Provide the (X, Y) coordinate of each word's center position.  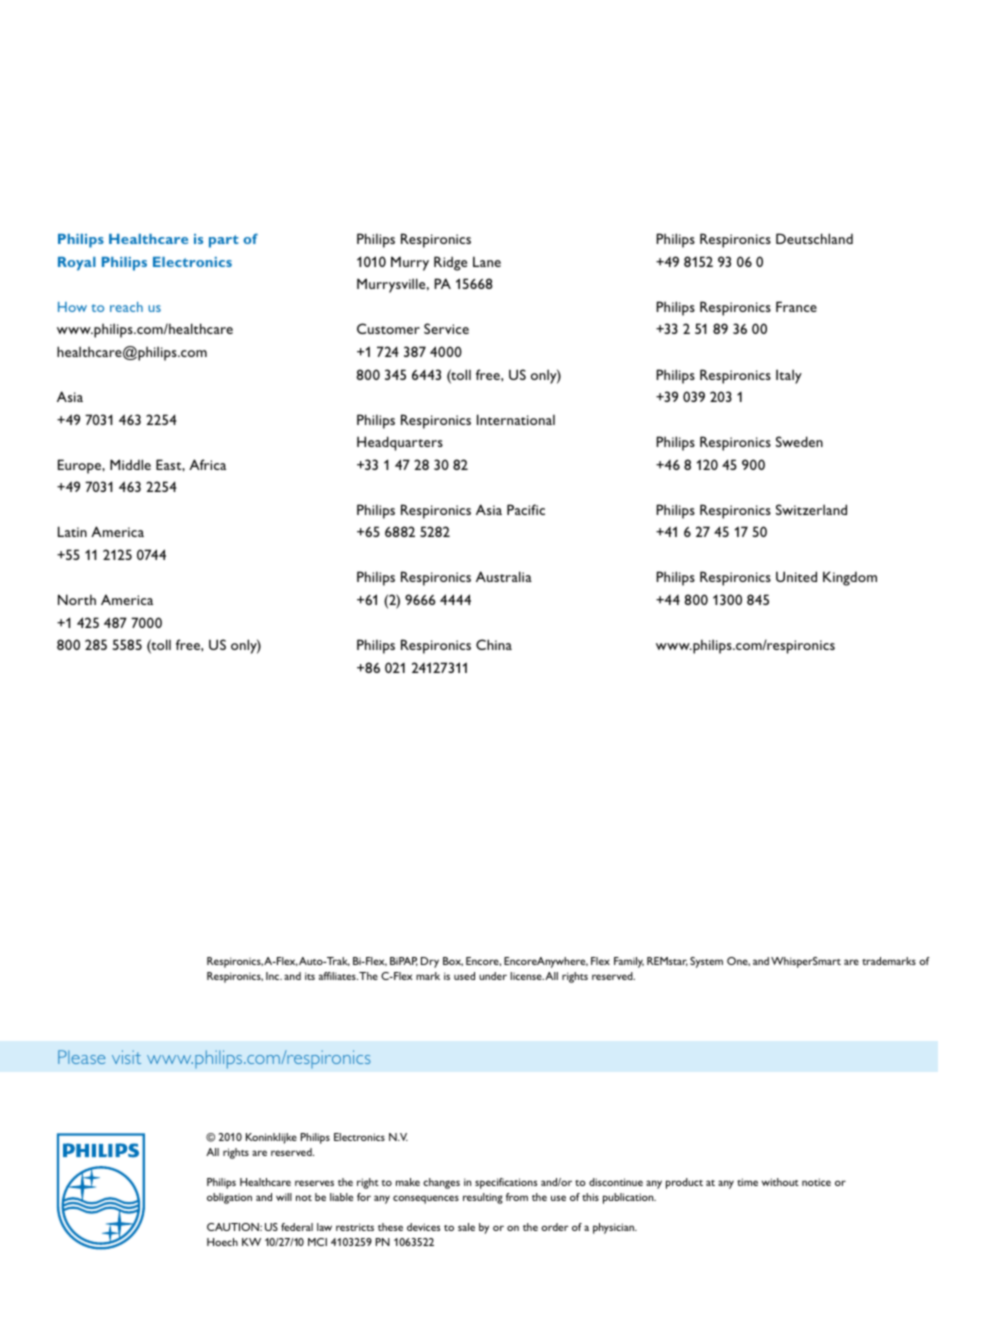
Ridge (450, 263)
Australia (504, 576)
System (706, 962)
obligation (229, 1198)
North (77, 599)
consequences (426, 1199)
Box (453, 961)
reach (126, 307)
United (796, 576)
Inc (274, 976)
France (796, 306)
